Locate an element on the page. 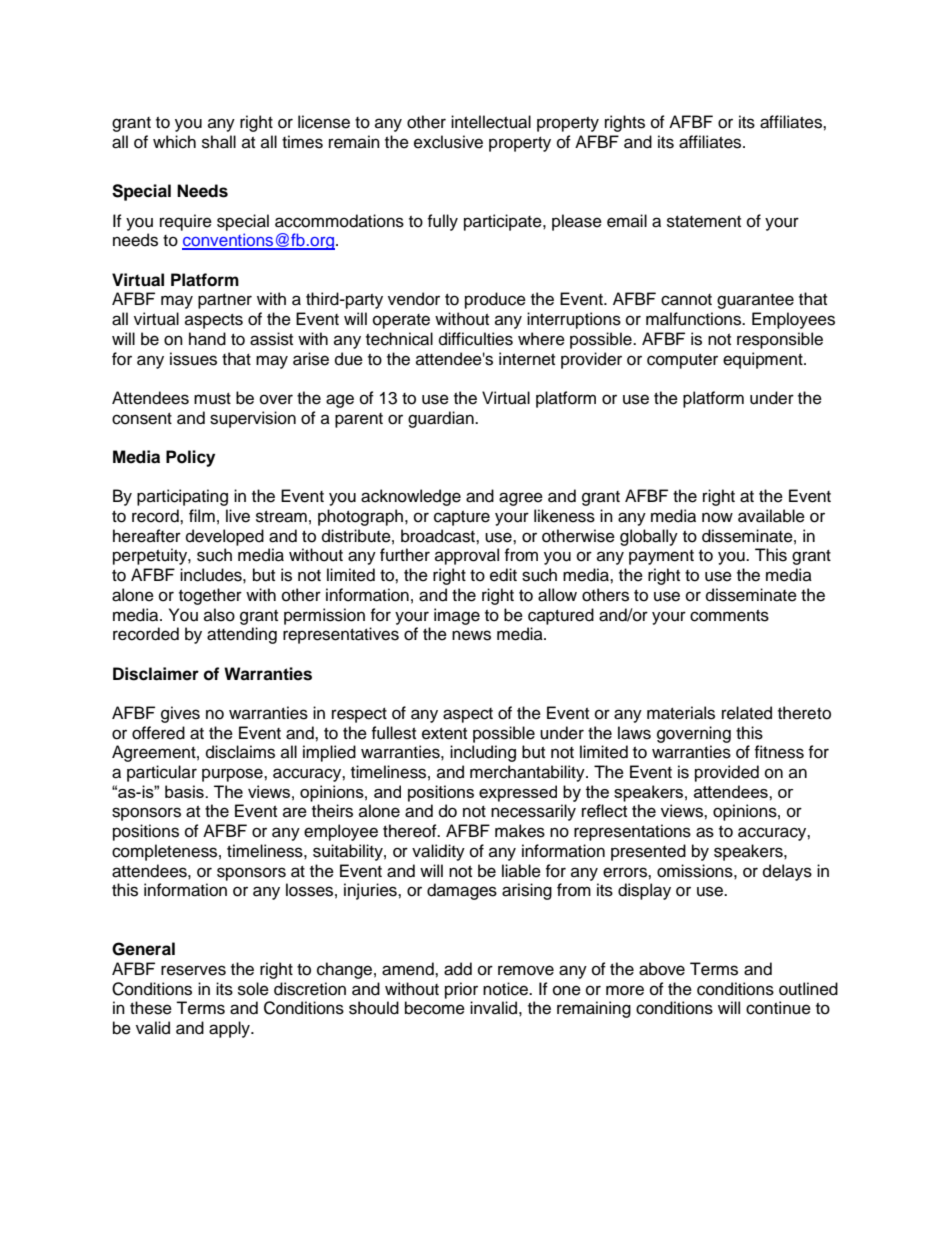 The height and width of the image is (1233, 952). equipment is located at coordinates (764, 360).
